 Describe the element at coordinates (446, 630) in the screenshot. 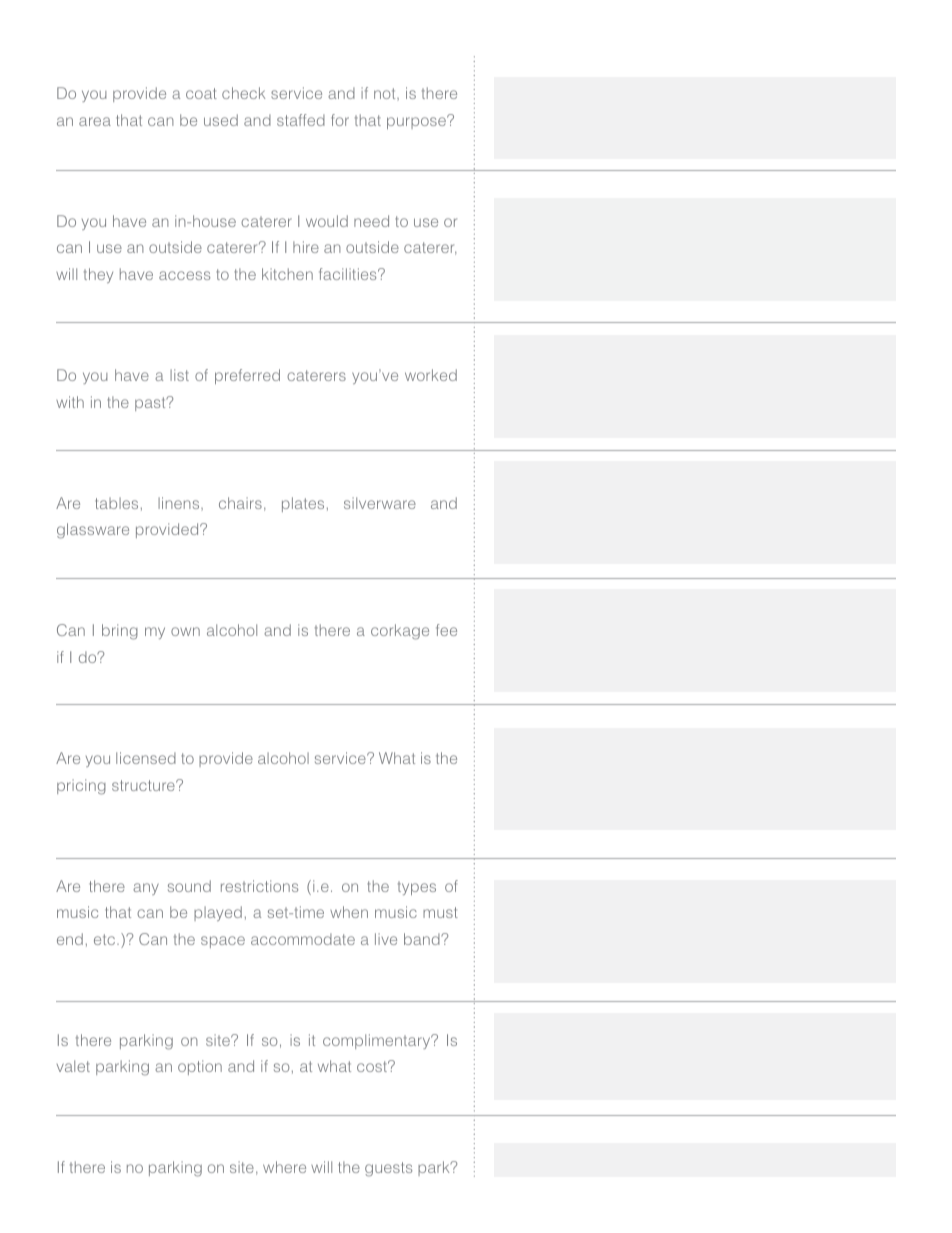

I see `fee` at that location.
